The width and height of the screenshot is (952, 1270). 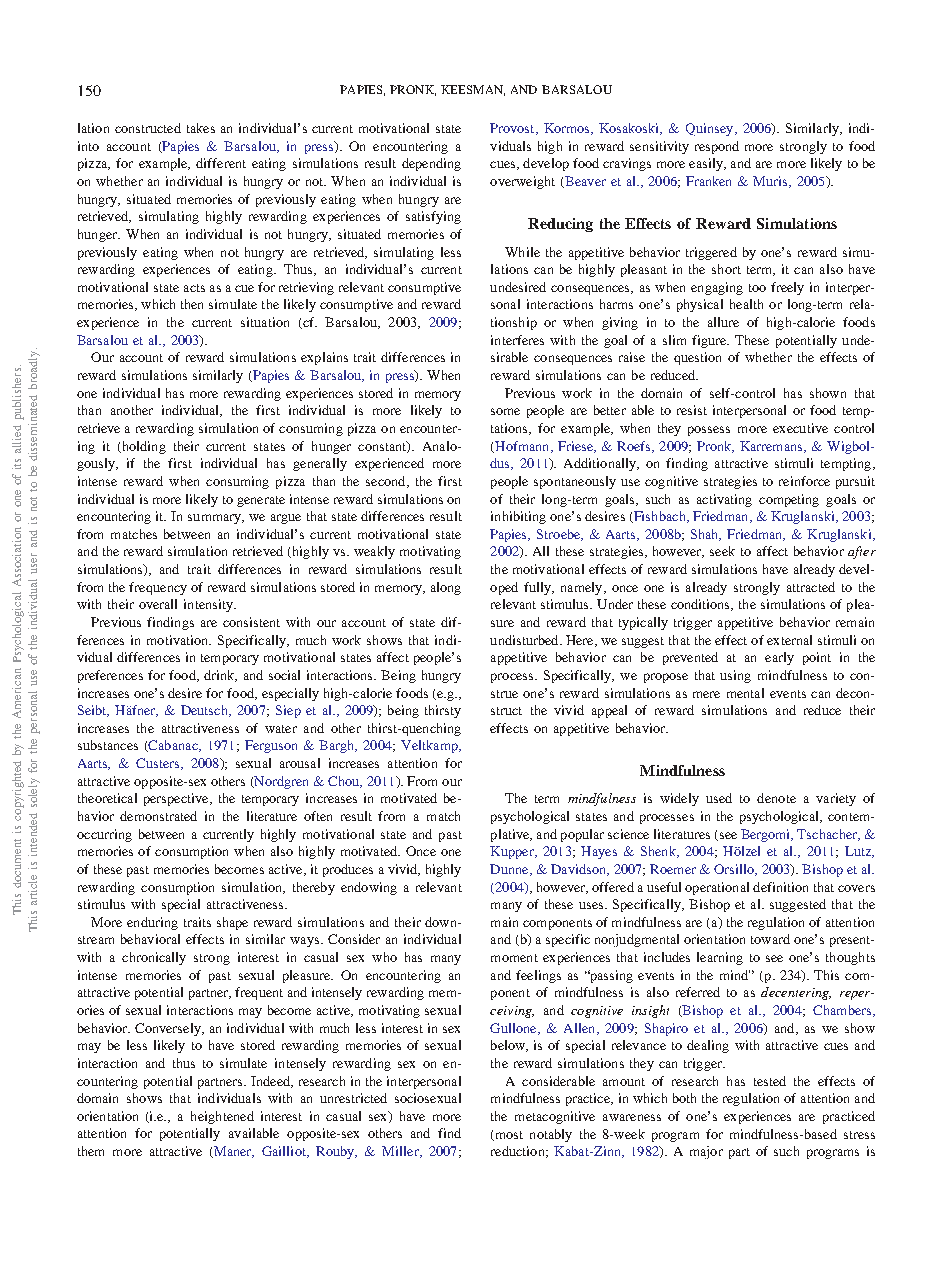 I want to click on mere, so click(x=706, y=694).
